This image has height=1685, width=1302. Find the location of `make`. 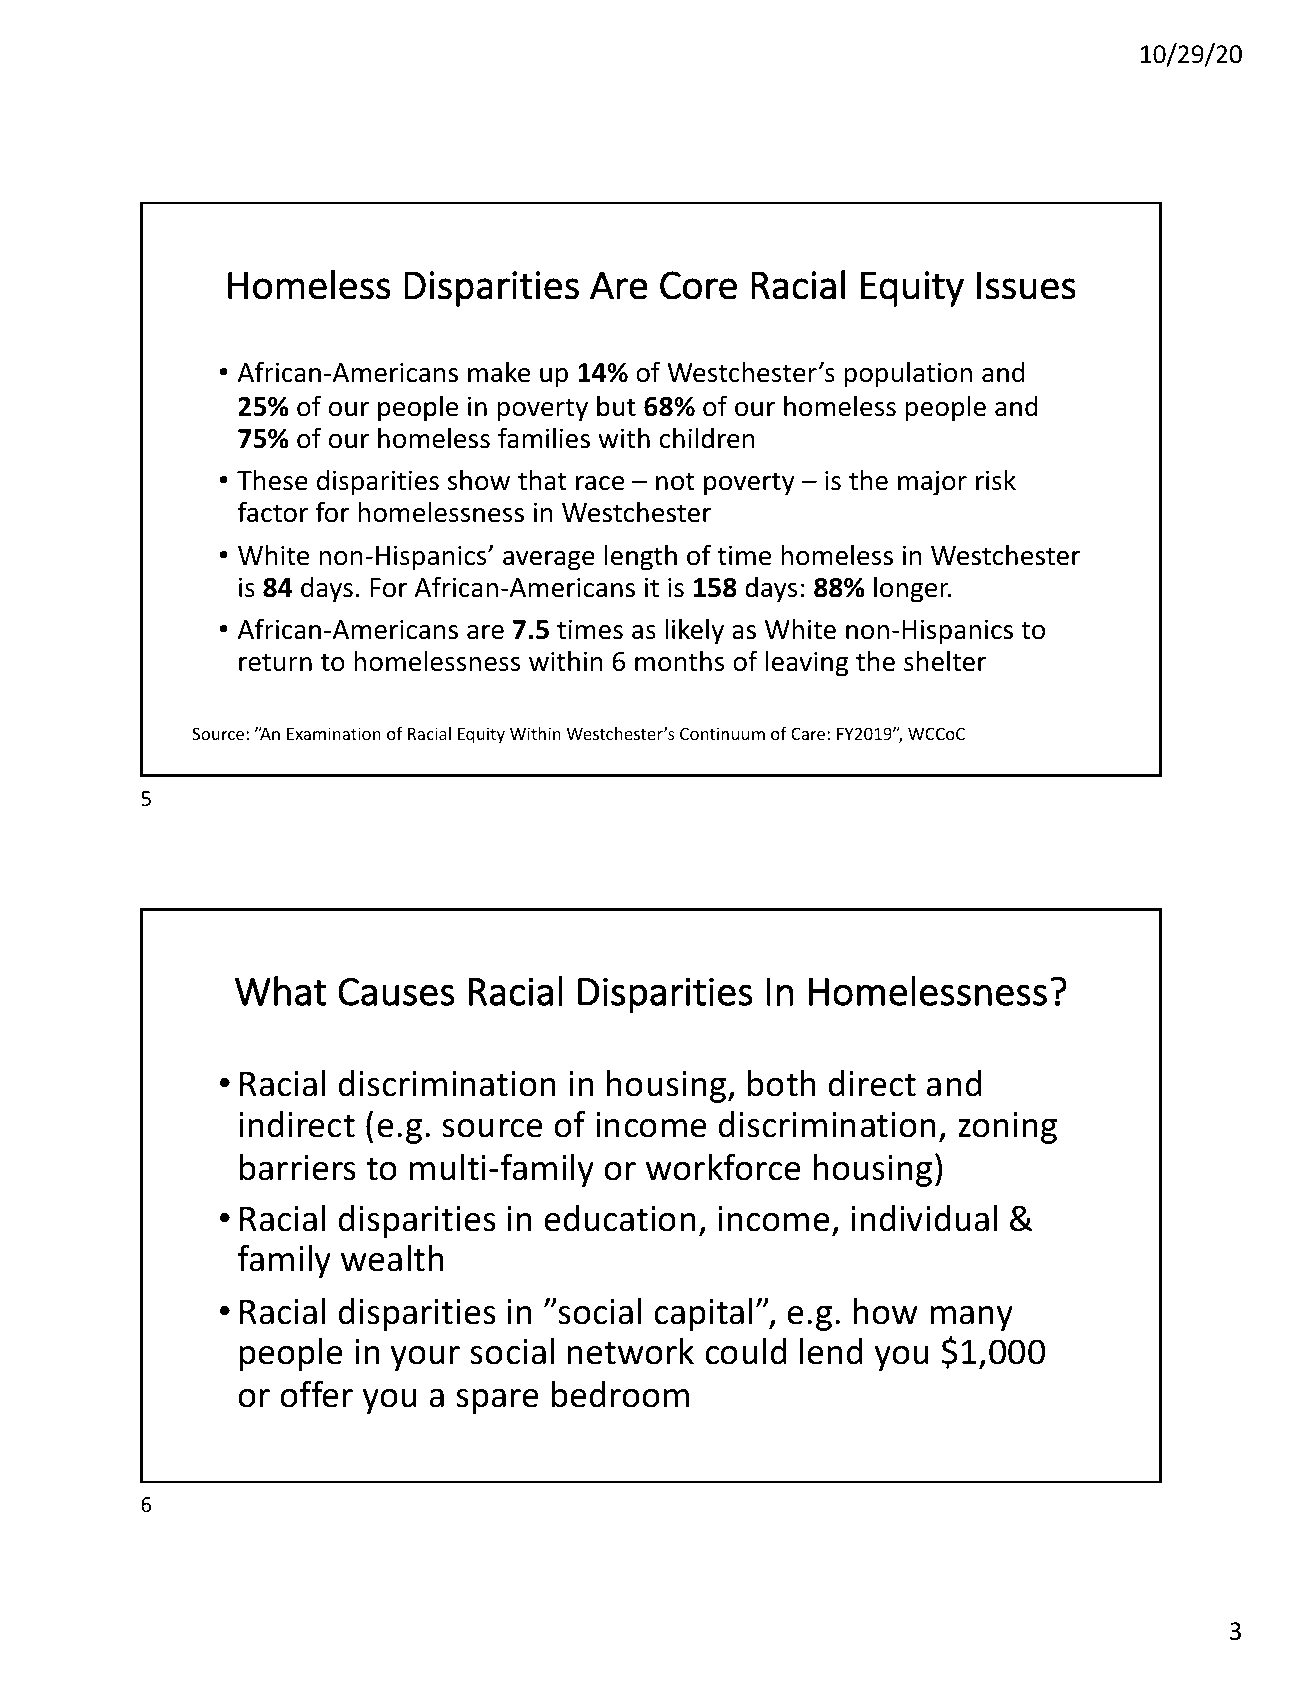

make is located at coordinates (499, 372).
